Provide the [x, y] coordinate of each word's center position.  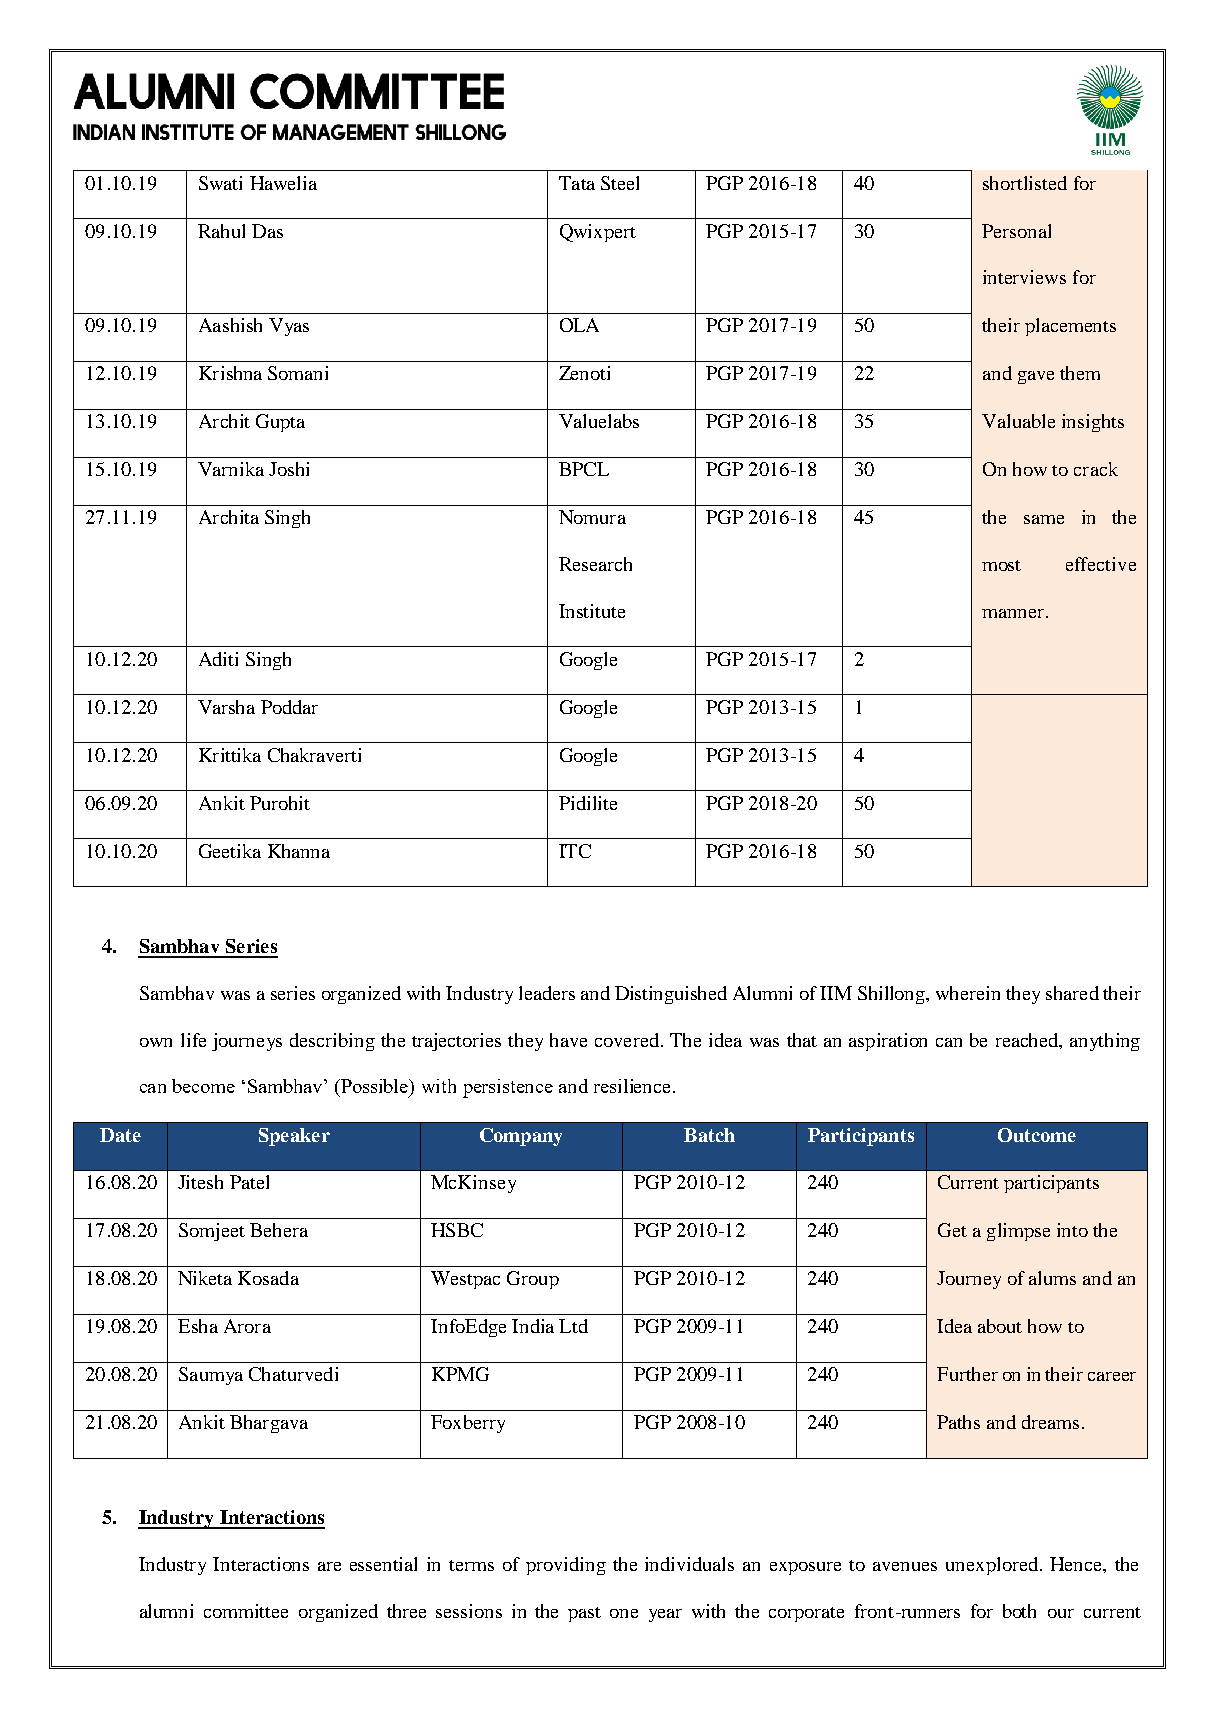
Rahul [221, 231]
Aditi [218, 659]
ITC [575, 851]
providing [566, 1566]
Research [595, 564]
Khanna [299, 851]
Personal [1016, 231]
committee [246, 1611]
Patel [249, 1182]
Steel [620, 183]
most [1001, 565]
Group [533, 1280]
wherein [968, 993]
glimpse [1018, 1232]
